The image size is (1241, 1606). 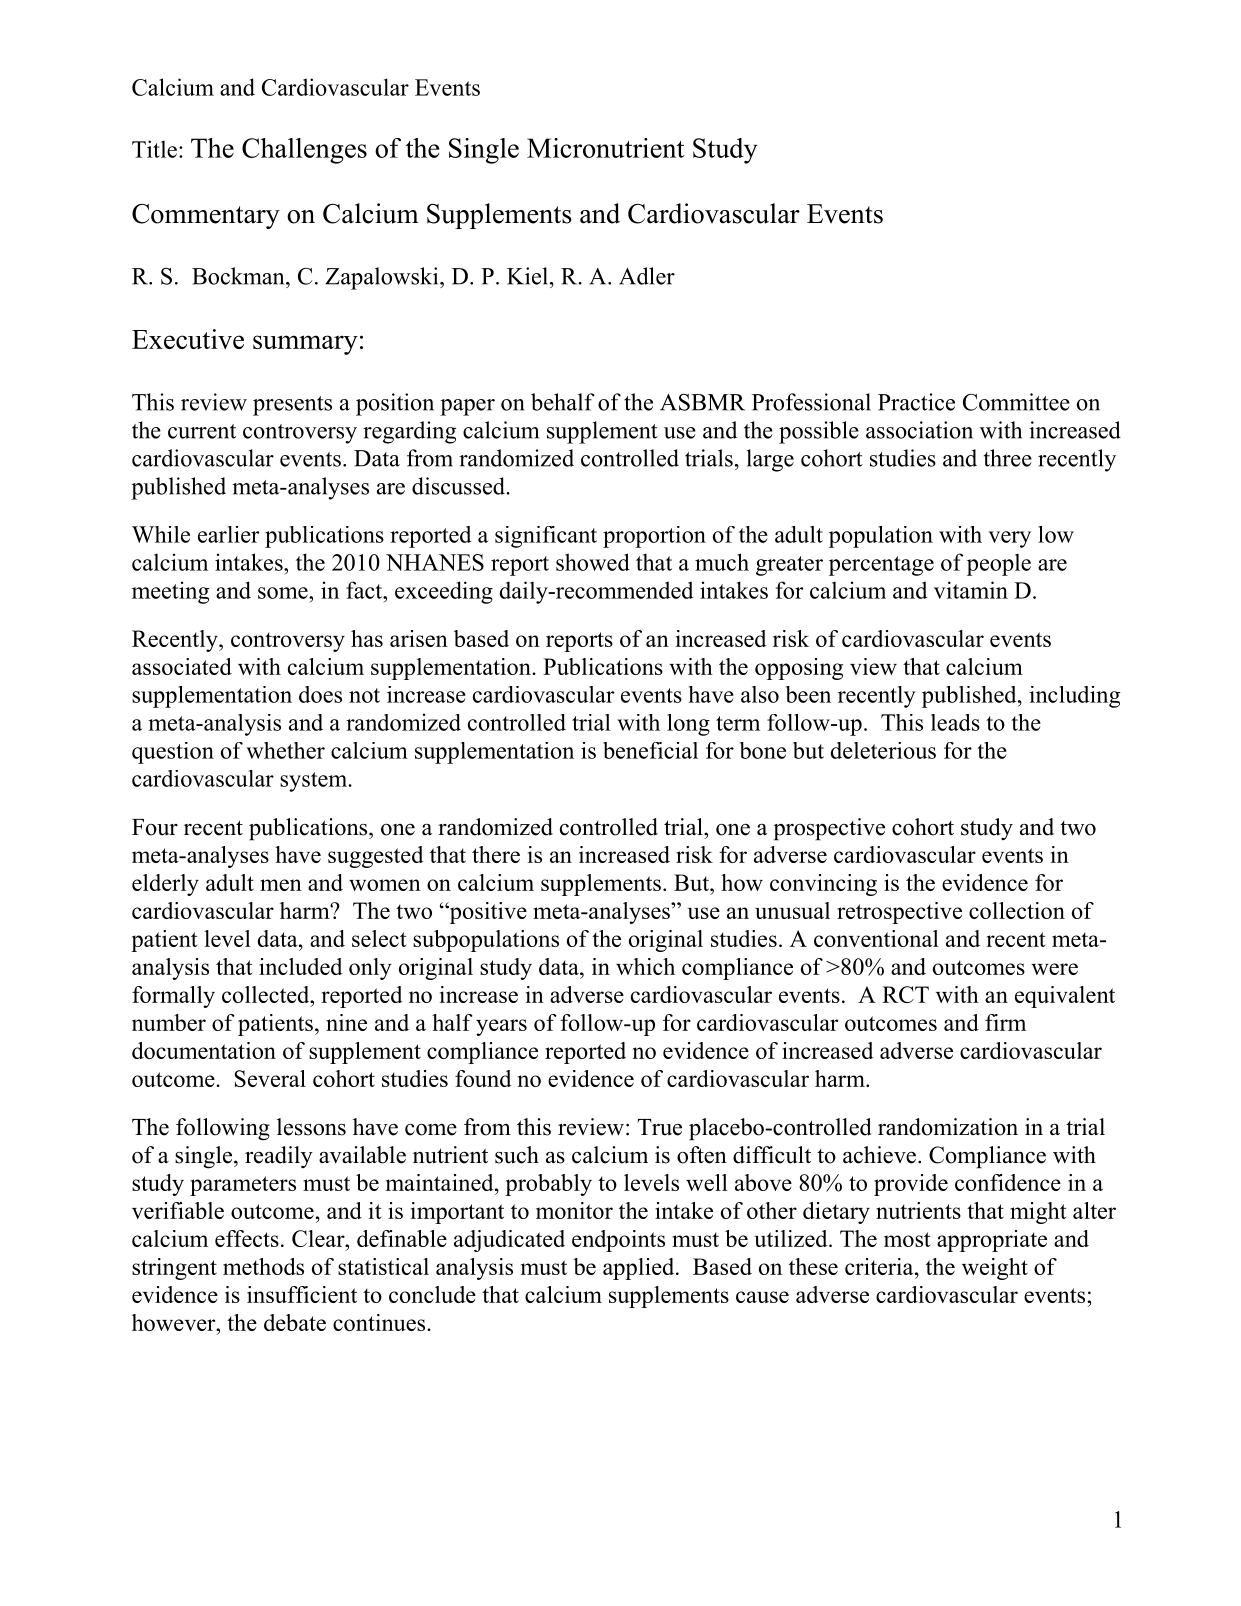 I want to click on beneficial, so click(x=650, y=750).
